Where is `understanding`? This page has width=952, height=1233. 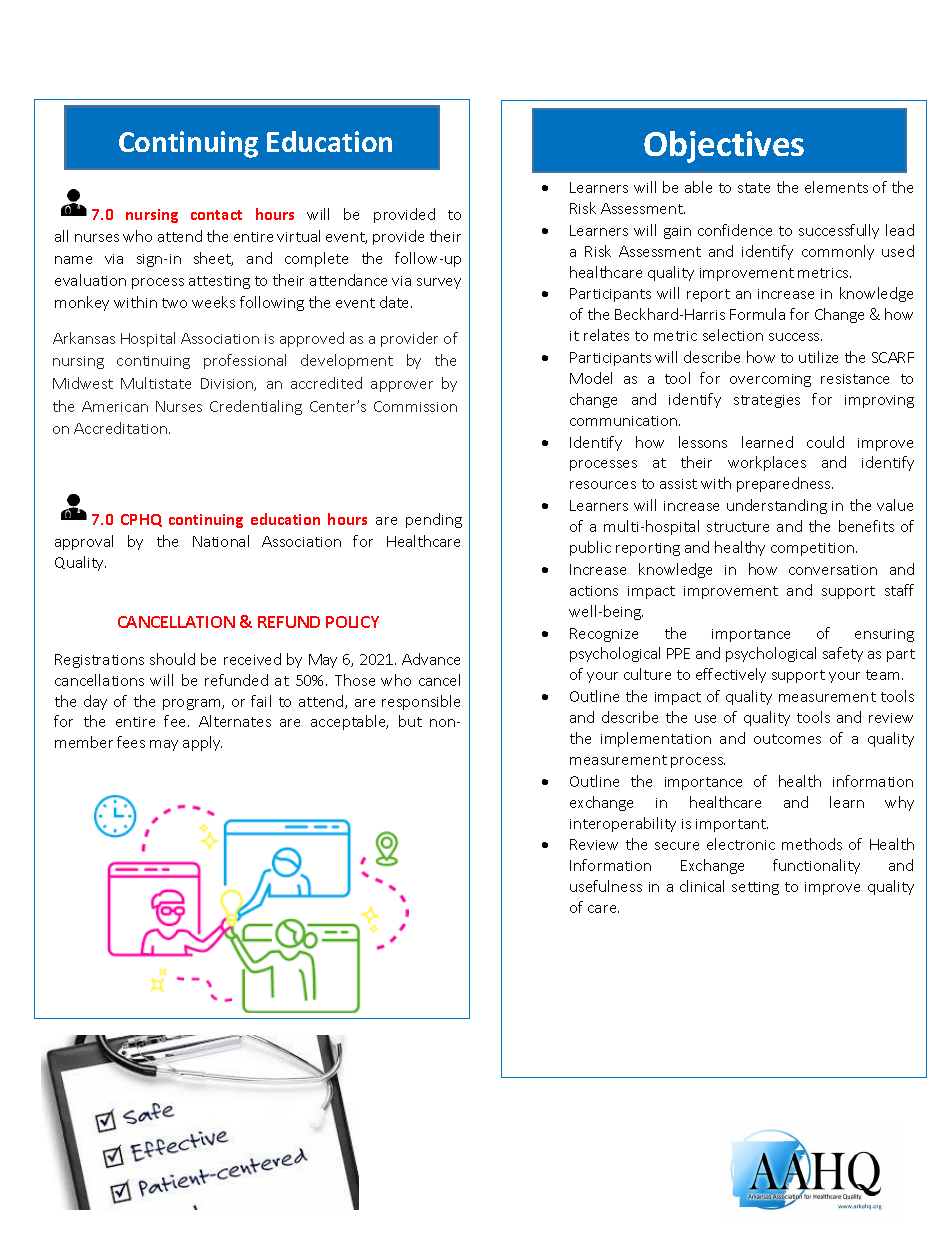
understanding is located at coordinates (777, 506).
